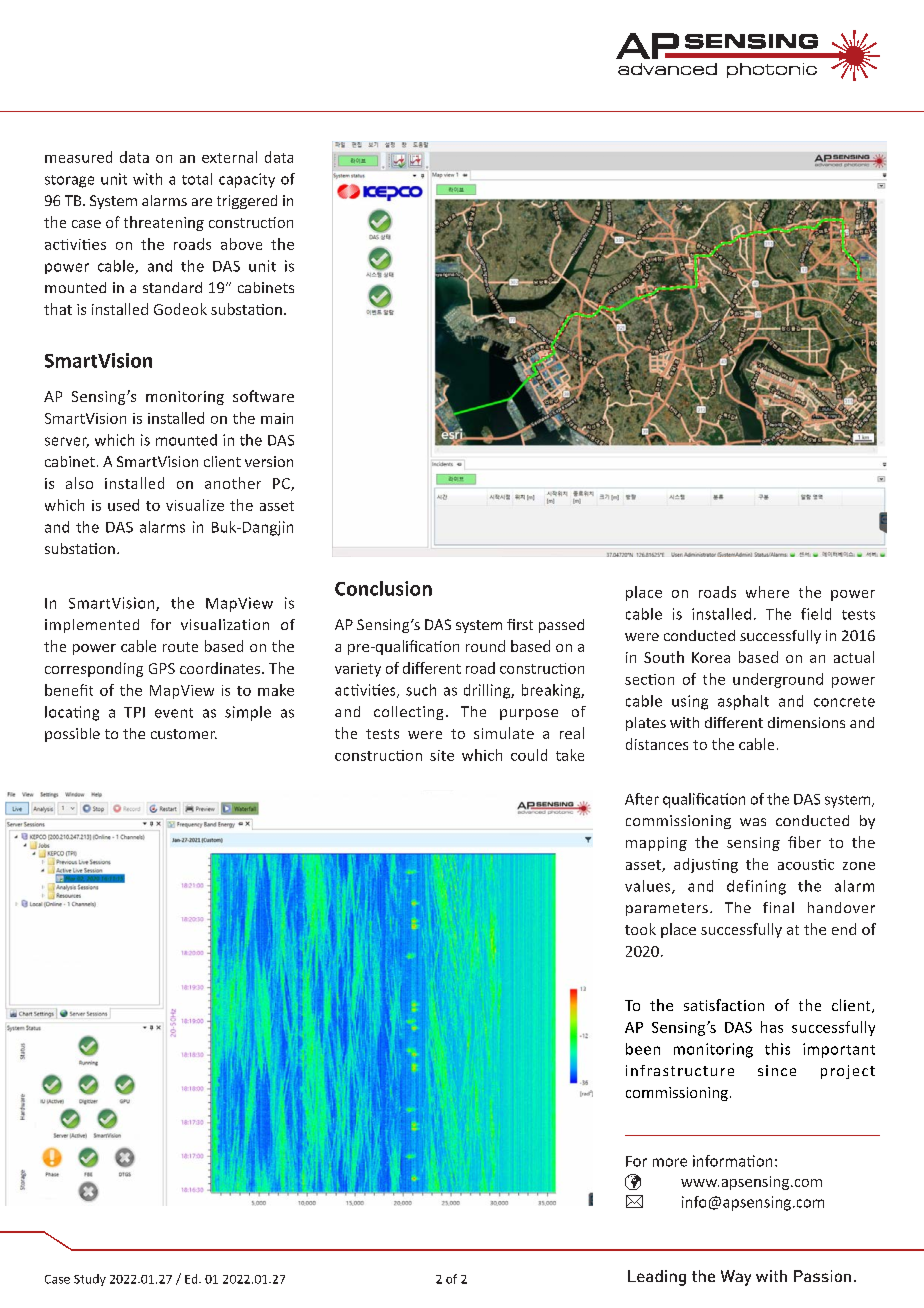 This image has height=1308, width=924. Describe the element at coordinates (806, 722) in the image. I see `dimensions` at that location.
